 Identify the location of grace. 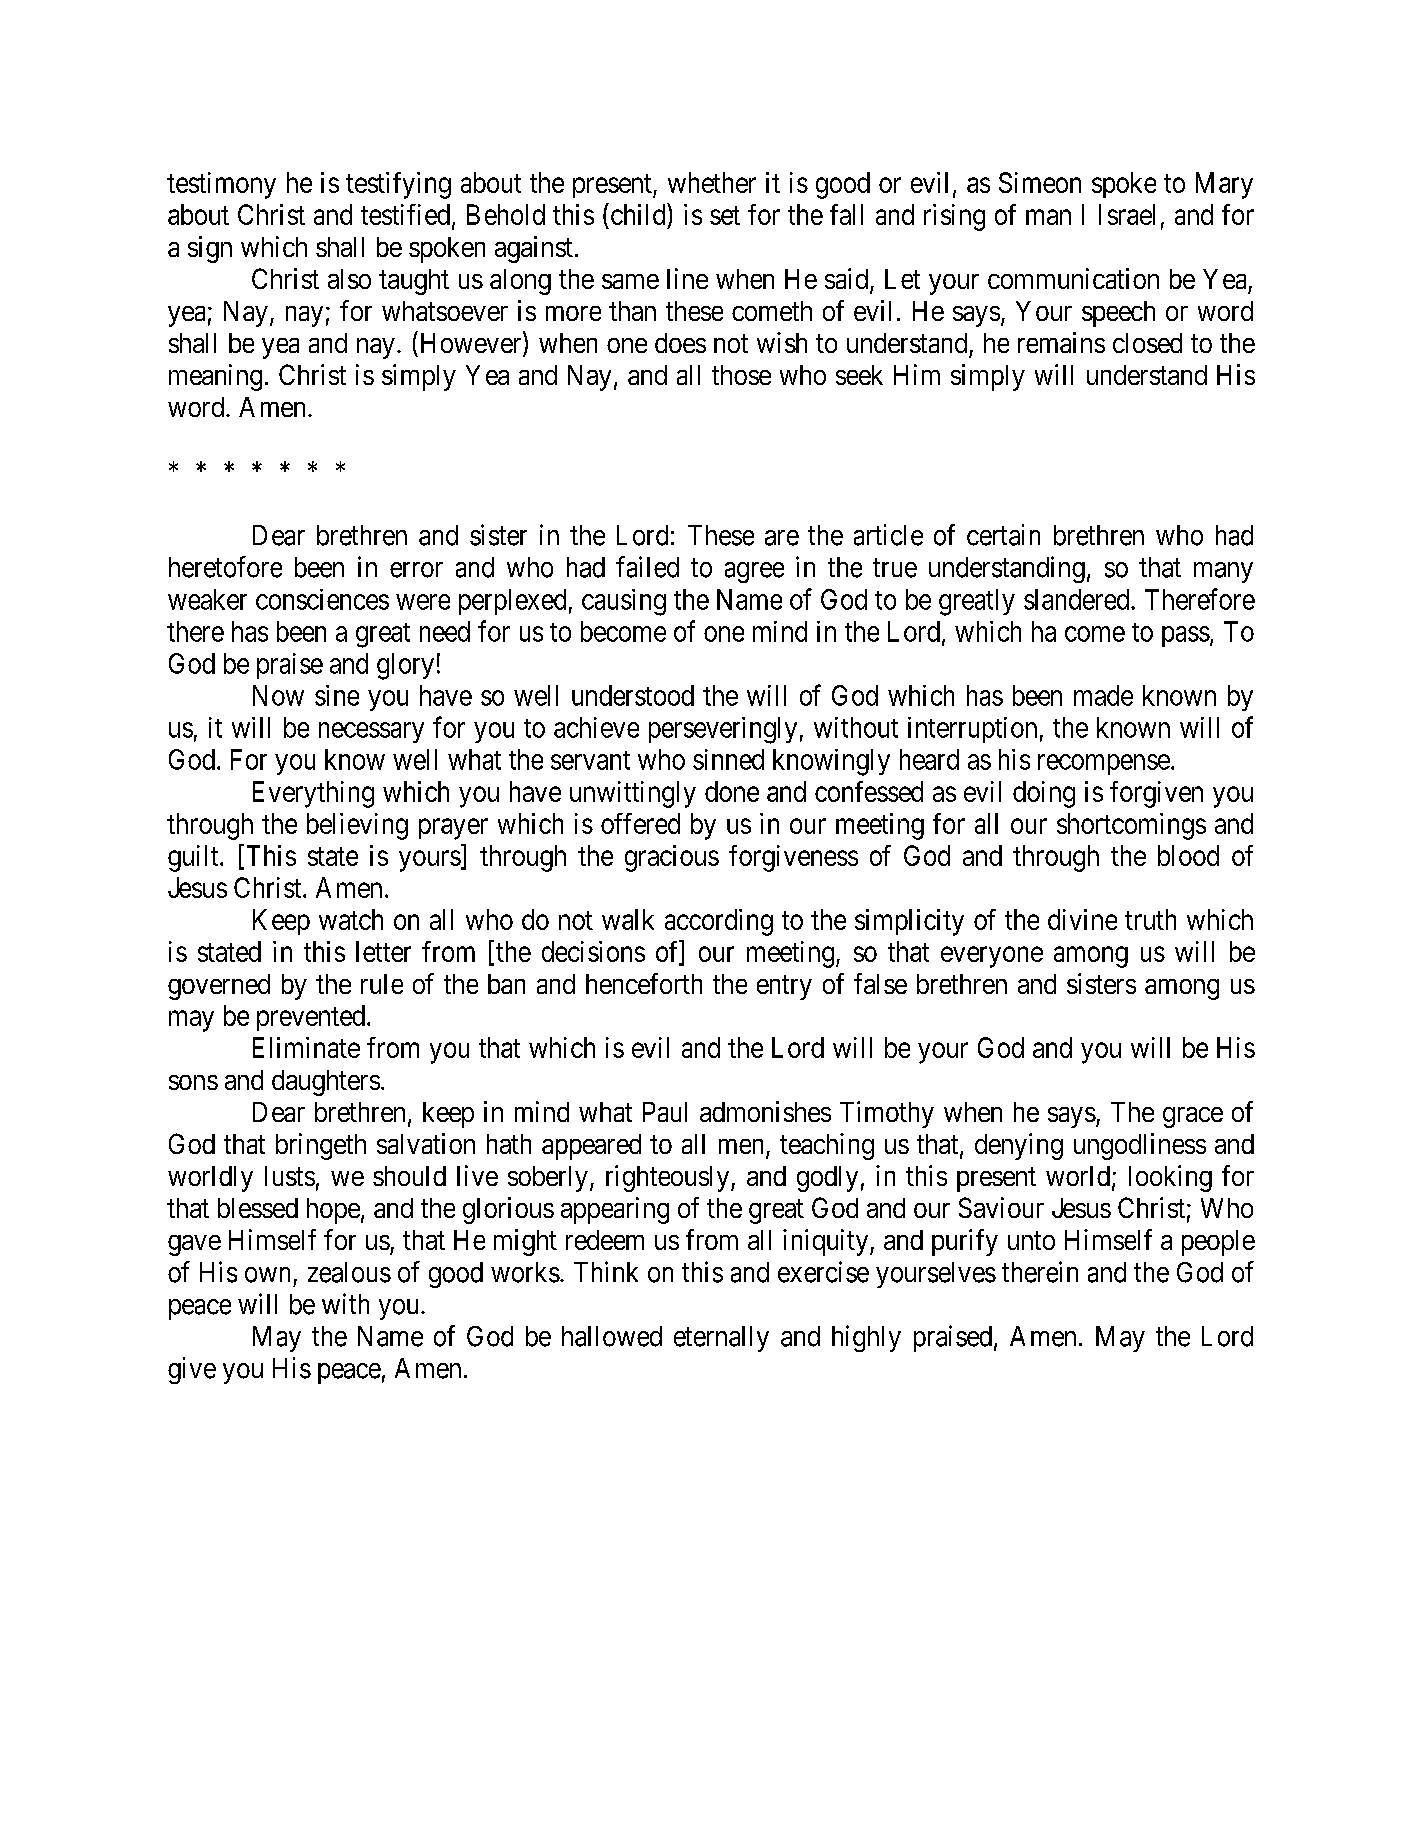
(1193, 1117).
